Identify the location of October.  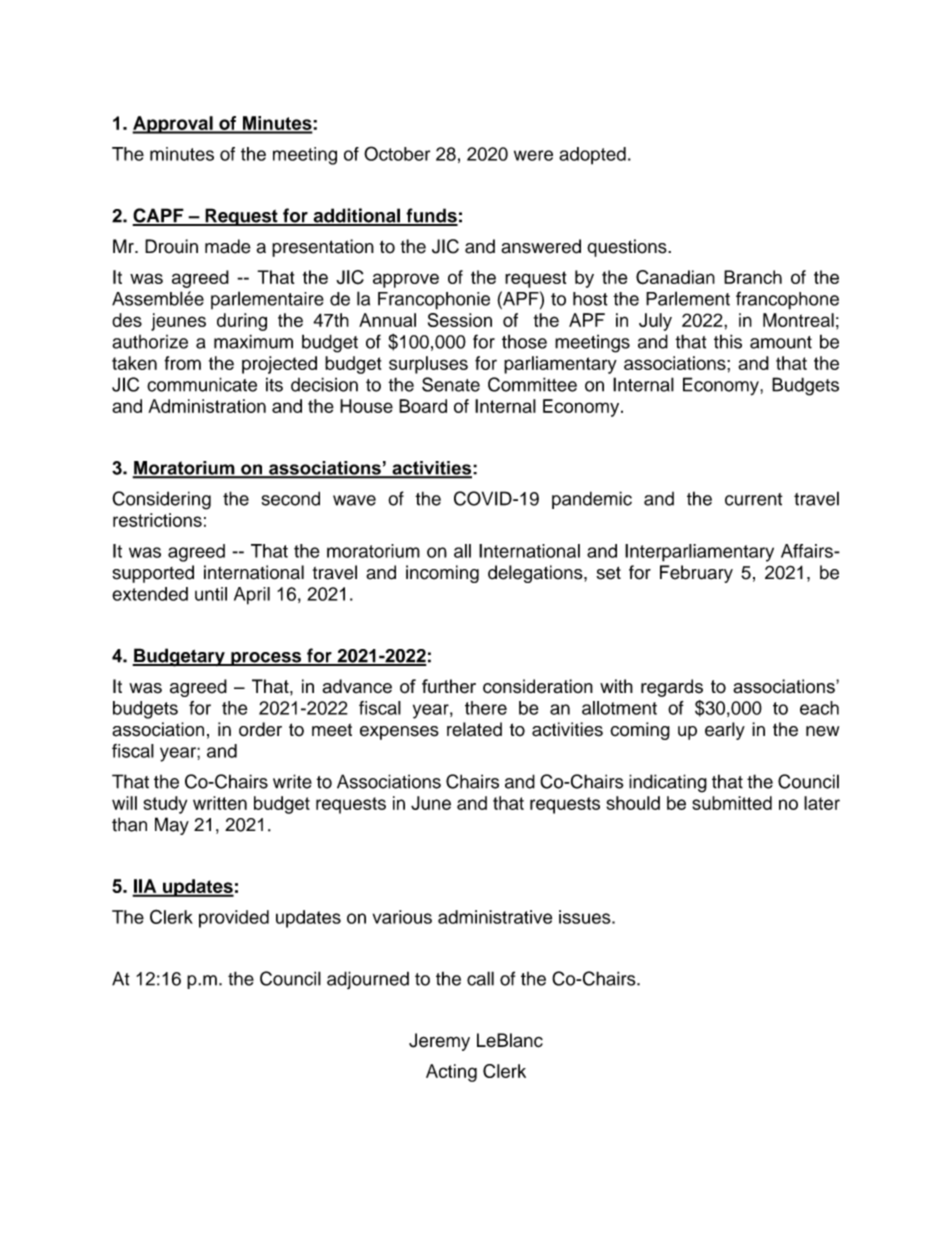
(397, 153).
